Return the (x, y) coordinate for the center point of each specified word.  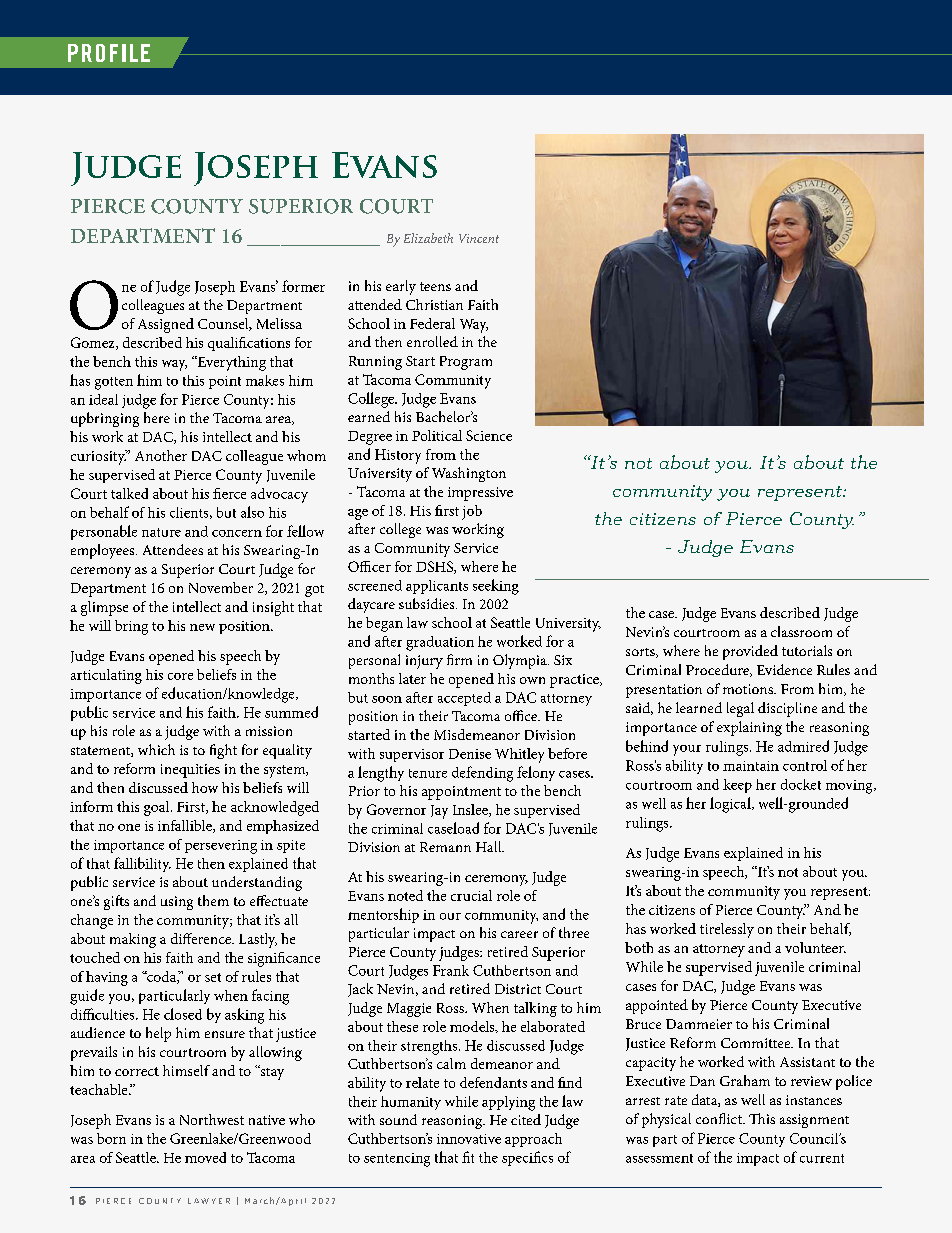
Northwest (212, 1119)
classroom (801, 631)
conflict (720, 1118)
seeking (496, 587)
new (202, 627)
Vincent (479, 238)
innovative (469, 1139)
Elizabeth (428, 238)
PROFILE (109, 53)
